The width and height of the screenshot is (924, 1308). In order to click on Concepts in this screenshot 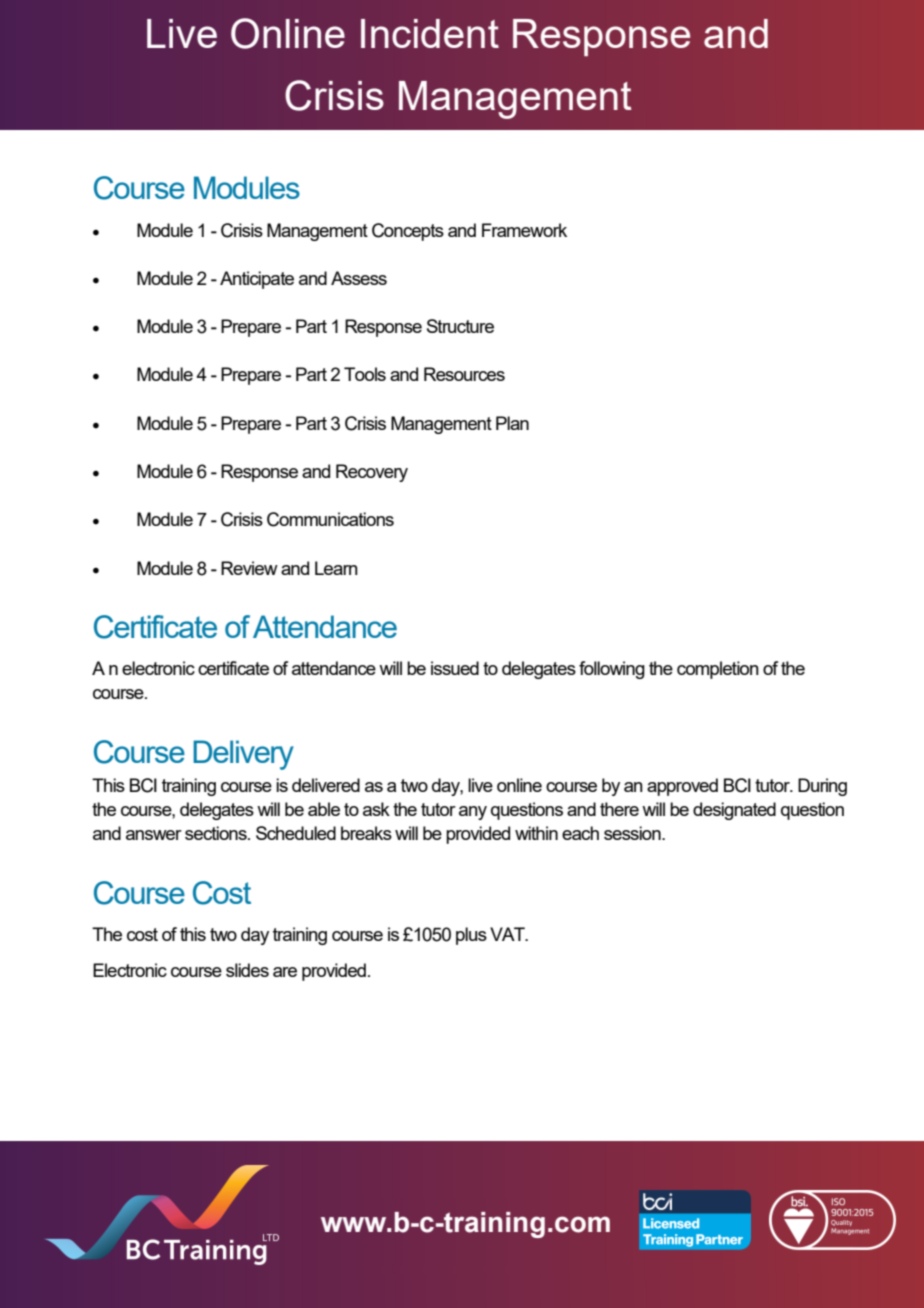, I will do `click(408, 232)`.
